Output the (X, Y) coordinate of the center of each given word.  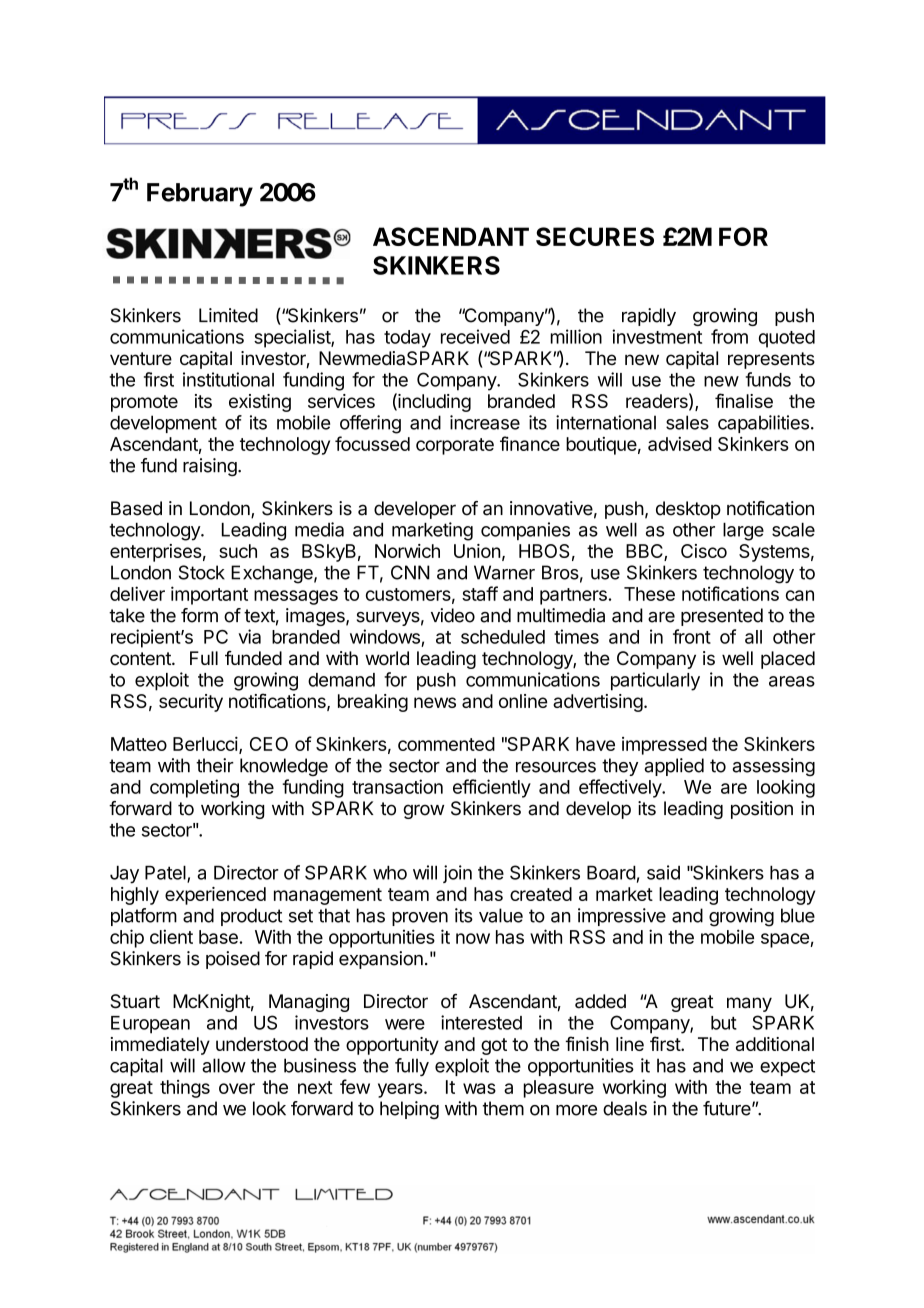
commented (446, 744)
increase (485, 422)
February (200, 195)
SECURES (595, 236)
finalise (744, 400)
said (663, 872)
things (185, 1089)
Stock (202, 572)
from (729, 336)
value (501, 915)
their (215, 765)
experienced (215, 896)
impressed (664, 746)
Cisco (704, 551)
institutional (228, 379)
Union (477, 551)
